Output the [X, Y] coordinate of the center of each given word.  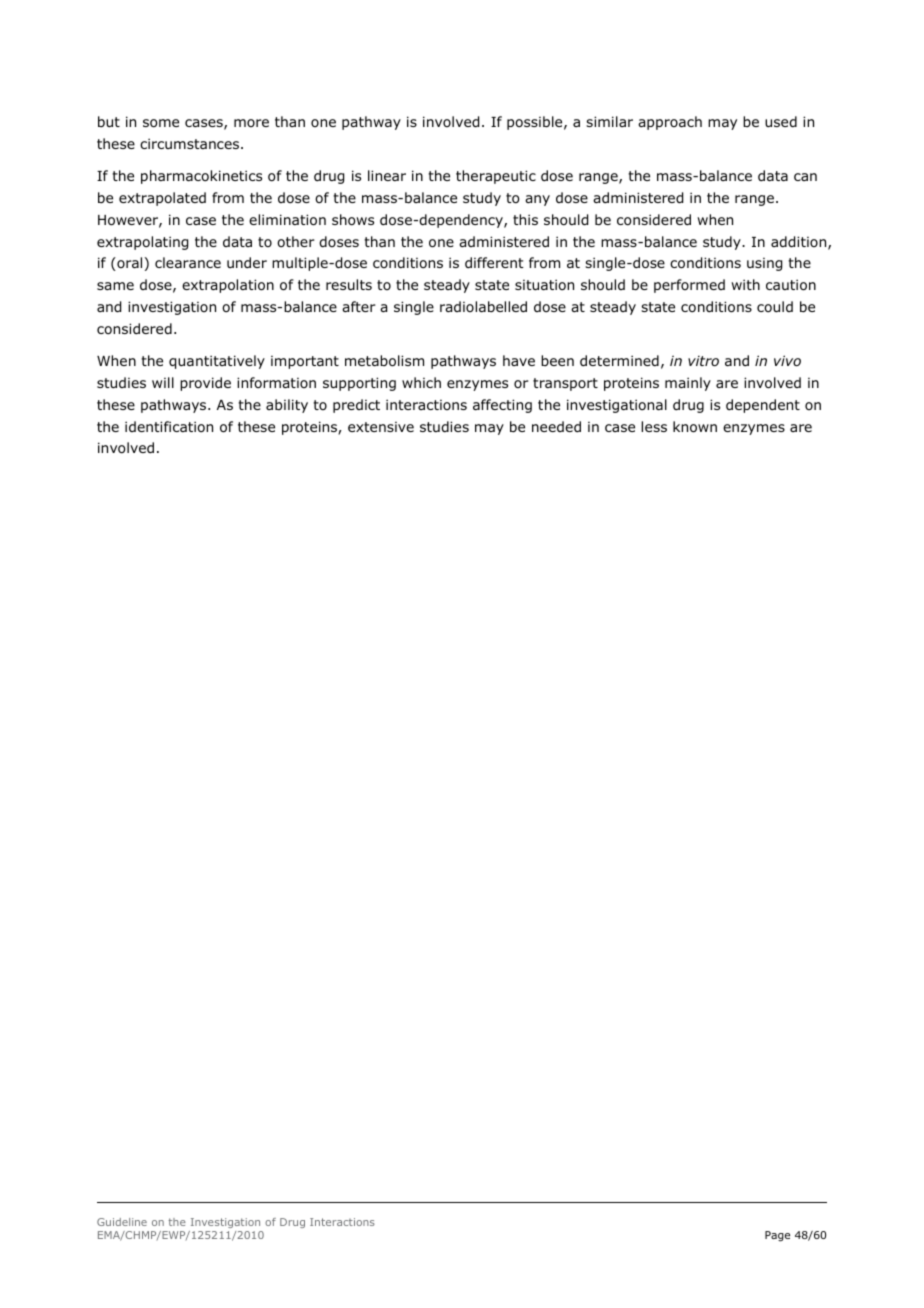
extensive [381, 427]
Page [777, 1236]
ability [287, 406]
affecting [502, 406]
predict [356, 406]
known [695, 427]
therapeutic [496, 177]
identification [169, 426]
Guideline [122, 1222]
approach [670, 123]
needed [556, 426]
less [654, 426]
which [421, 382]
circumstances [191, 143]
